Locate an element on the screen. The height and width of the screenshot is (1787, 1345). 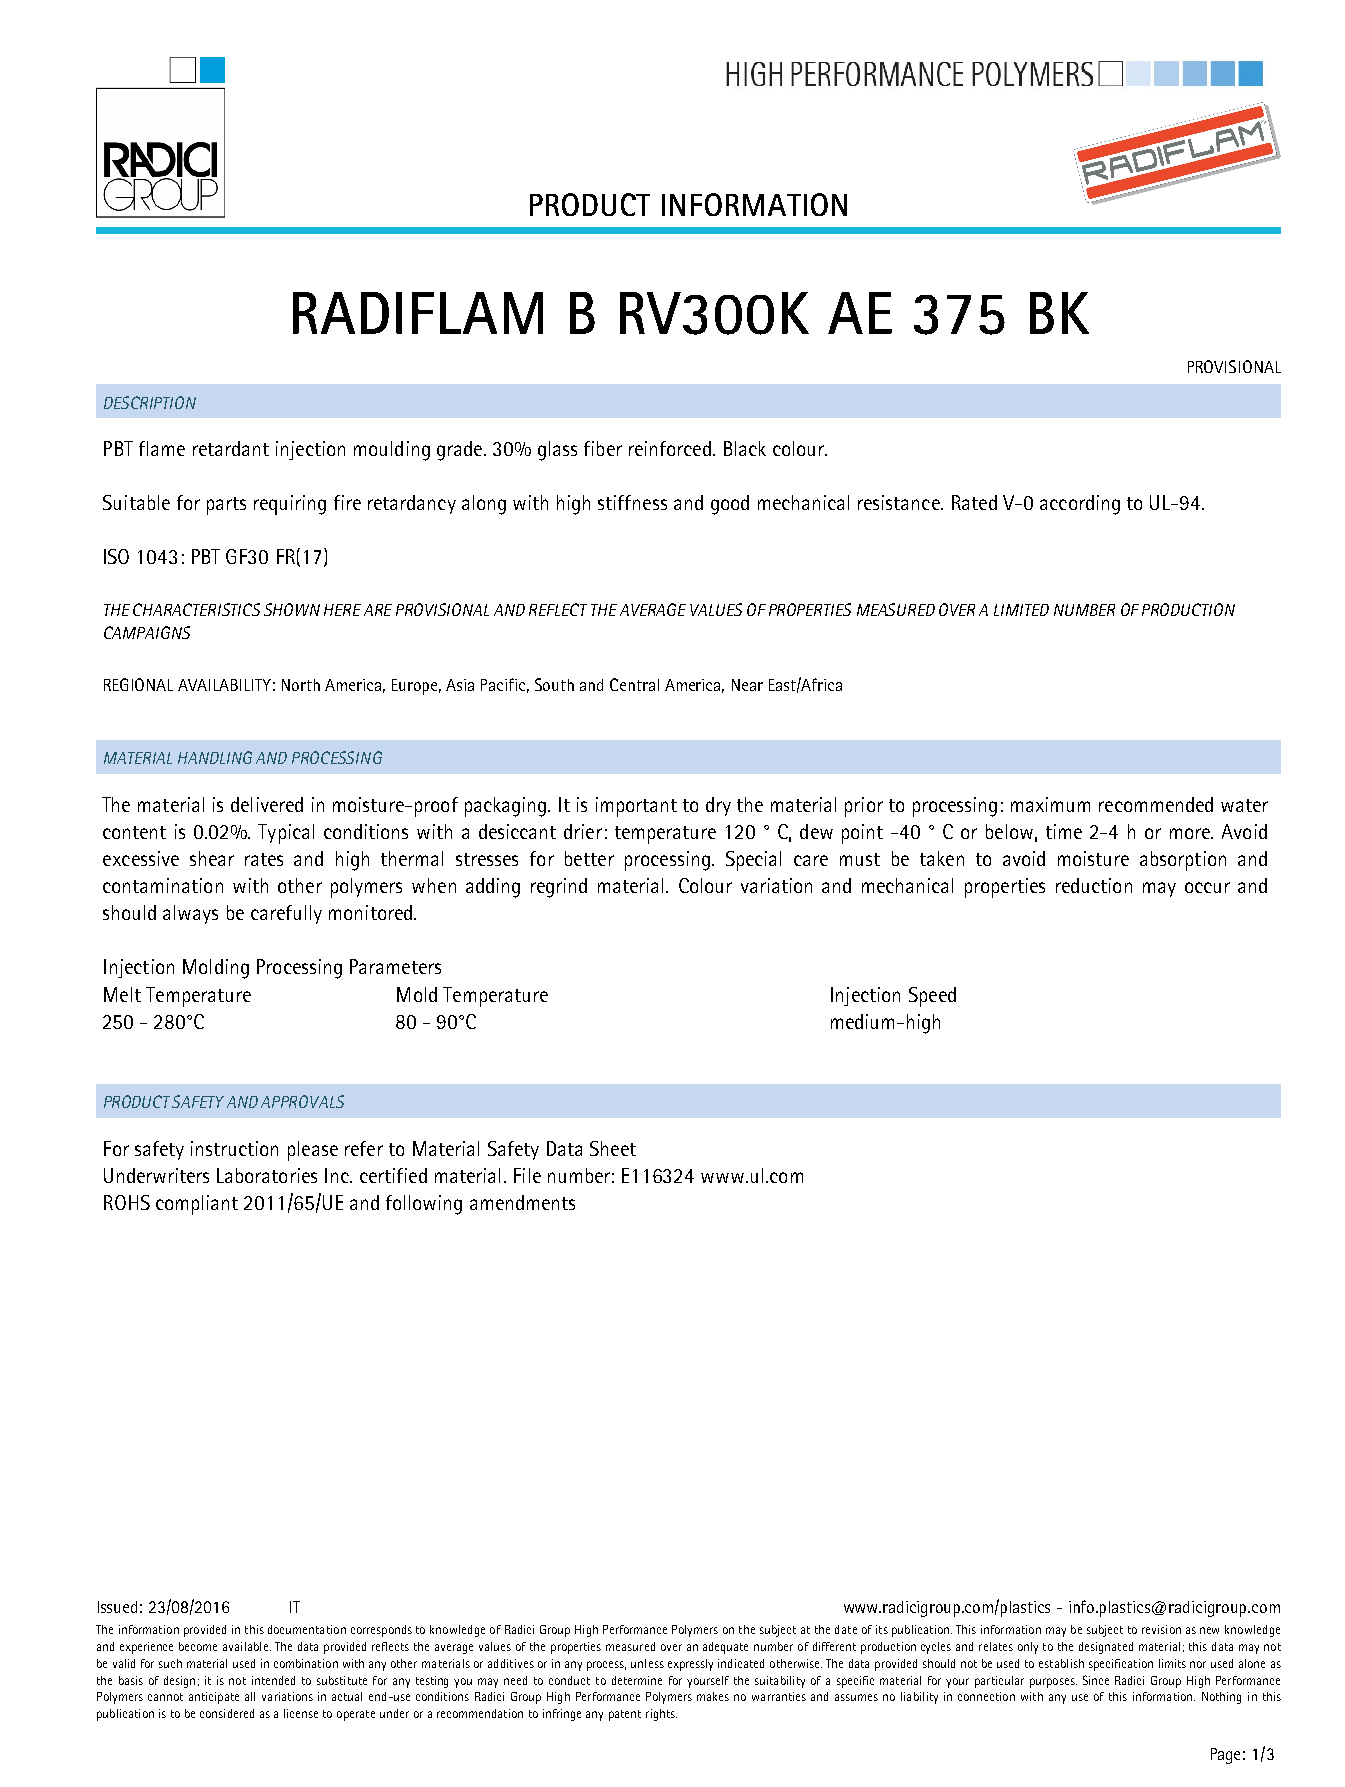
expressly is located at coordinates (690, 1665).
